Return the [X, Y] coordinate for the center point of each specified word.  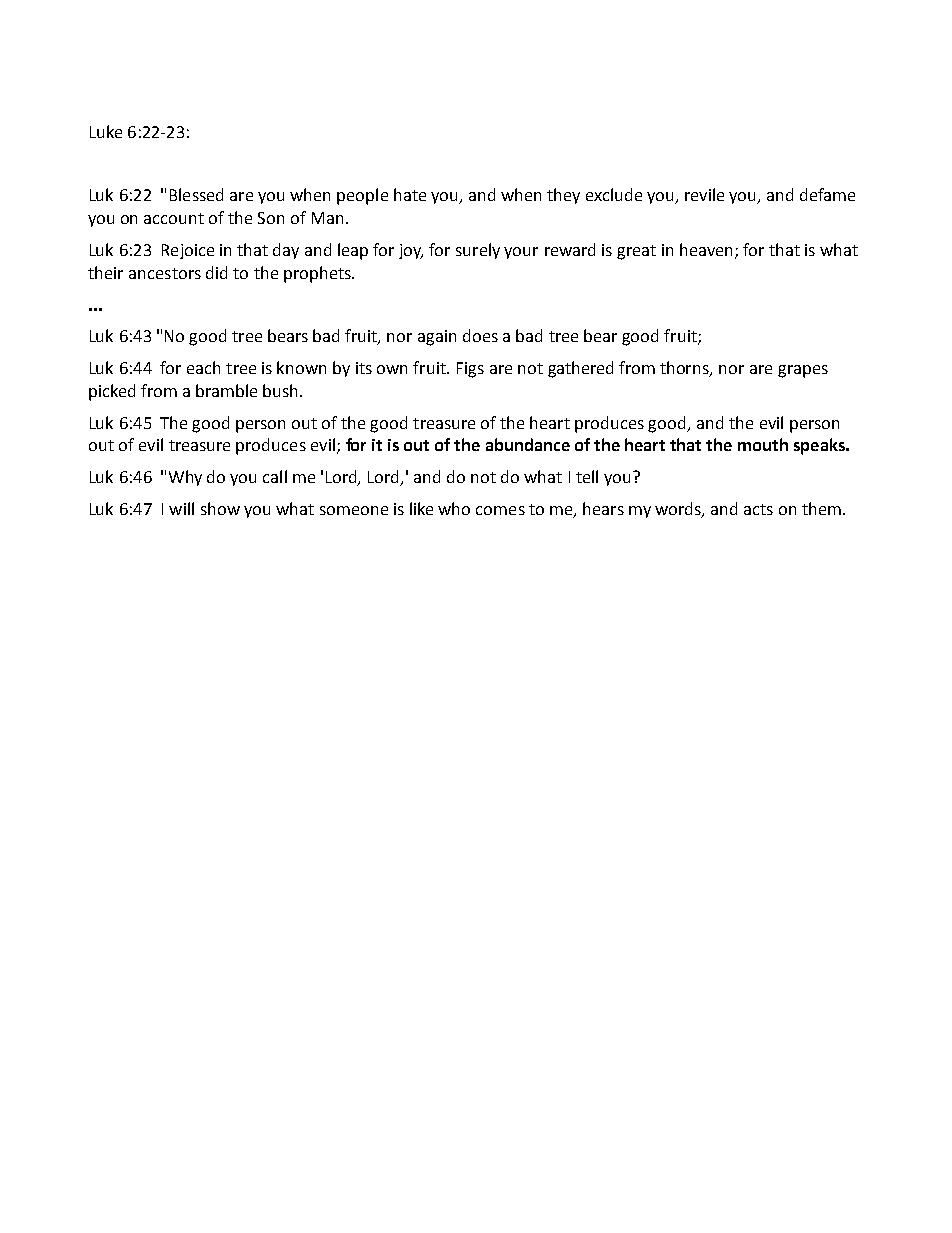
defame [827, 194]
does [480, 335]
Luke [106, 131]
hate [410, 194]
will [181, 508]
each [203, 367]
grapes [803, 371]
